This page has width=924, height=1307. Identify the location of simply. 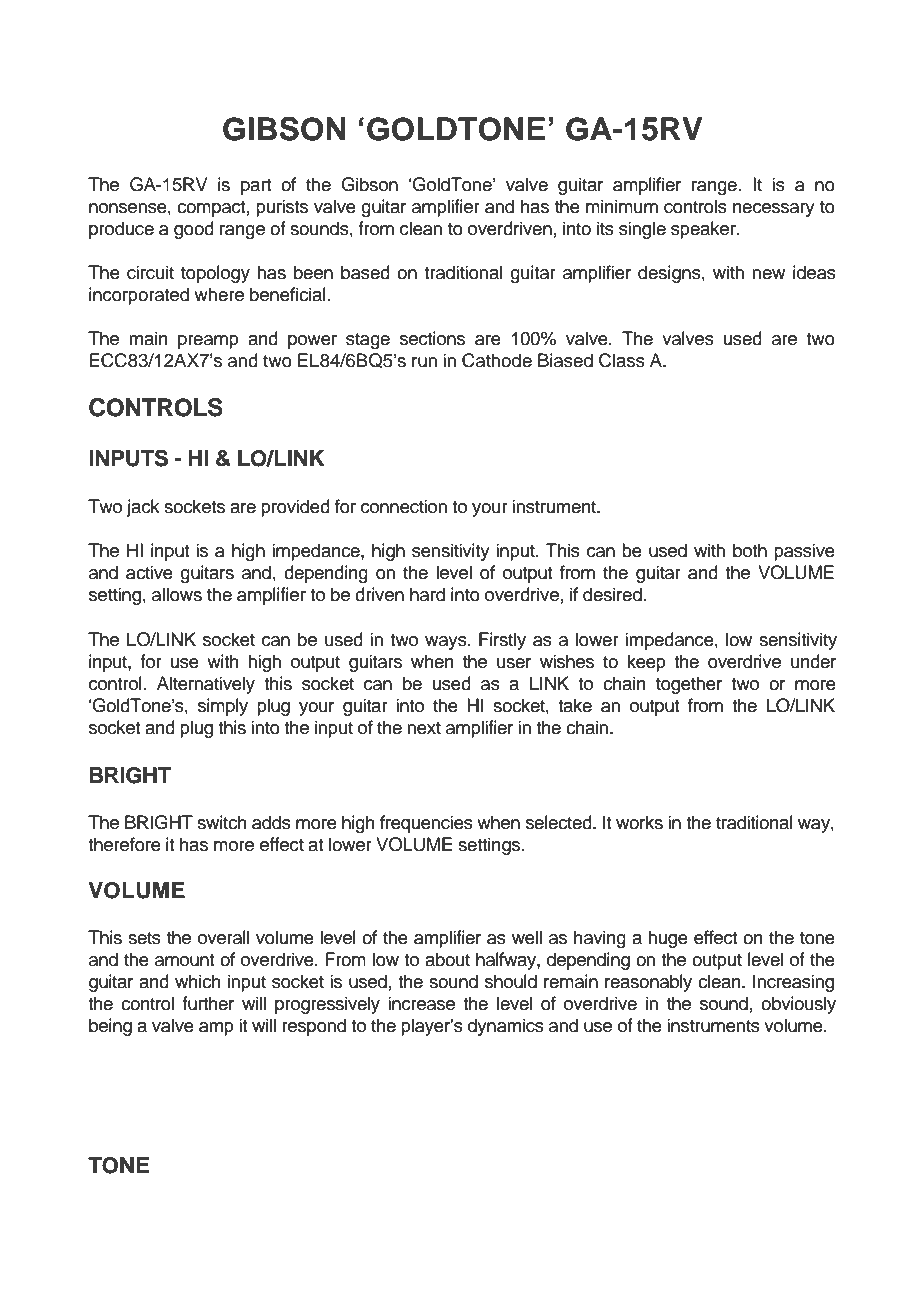
(223, 707).
